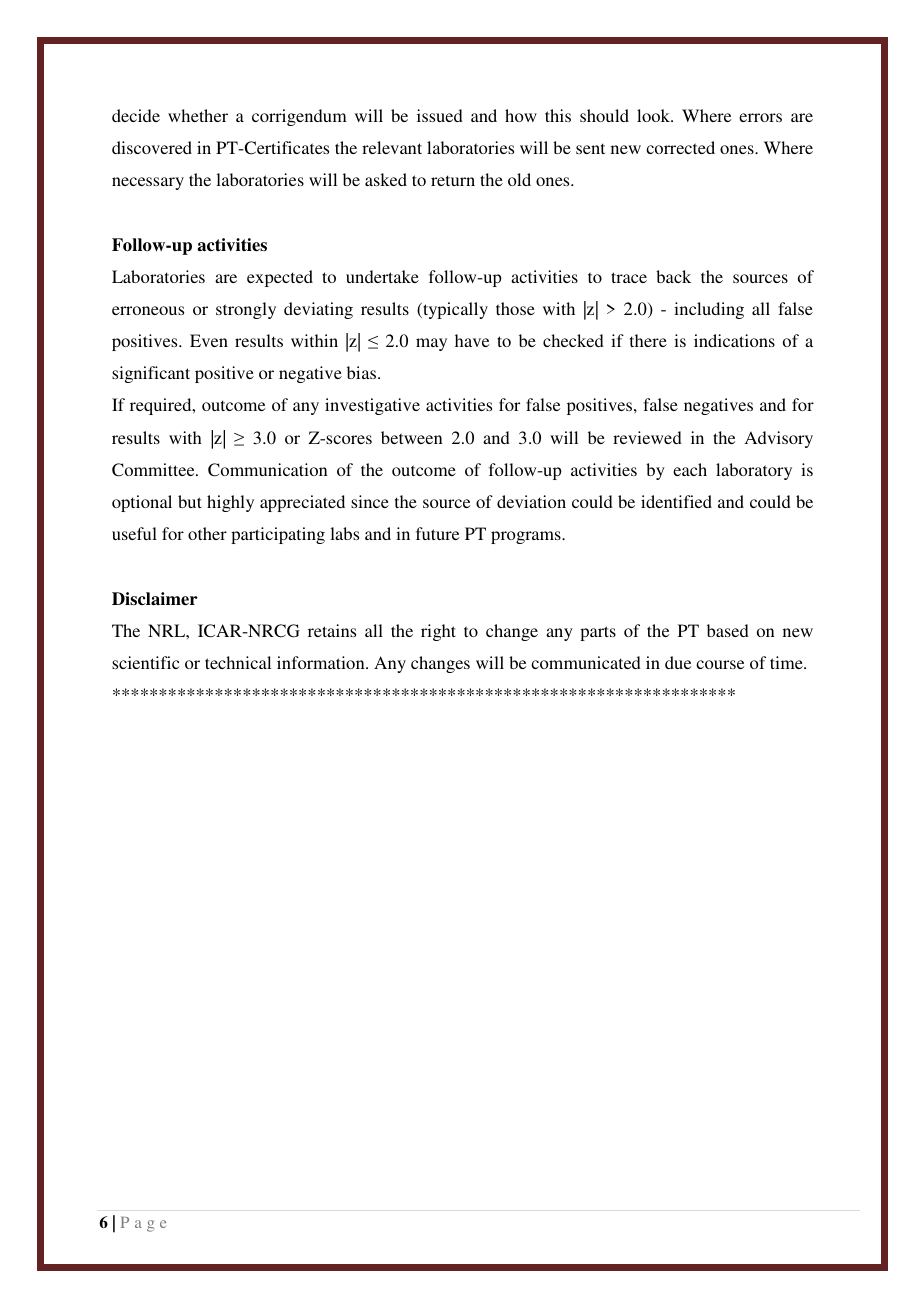  I want to click on issued, so click(440, 115).
